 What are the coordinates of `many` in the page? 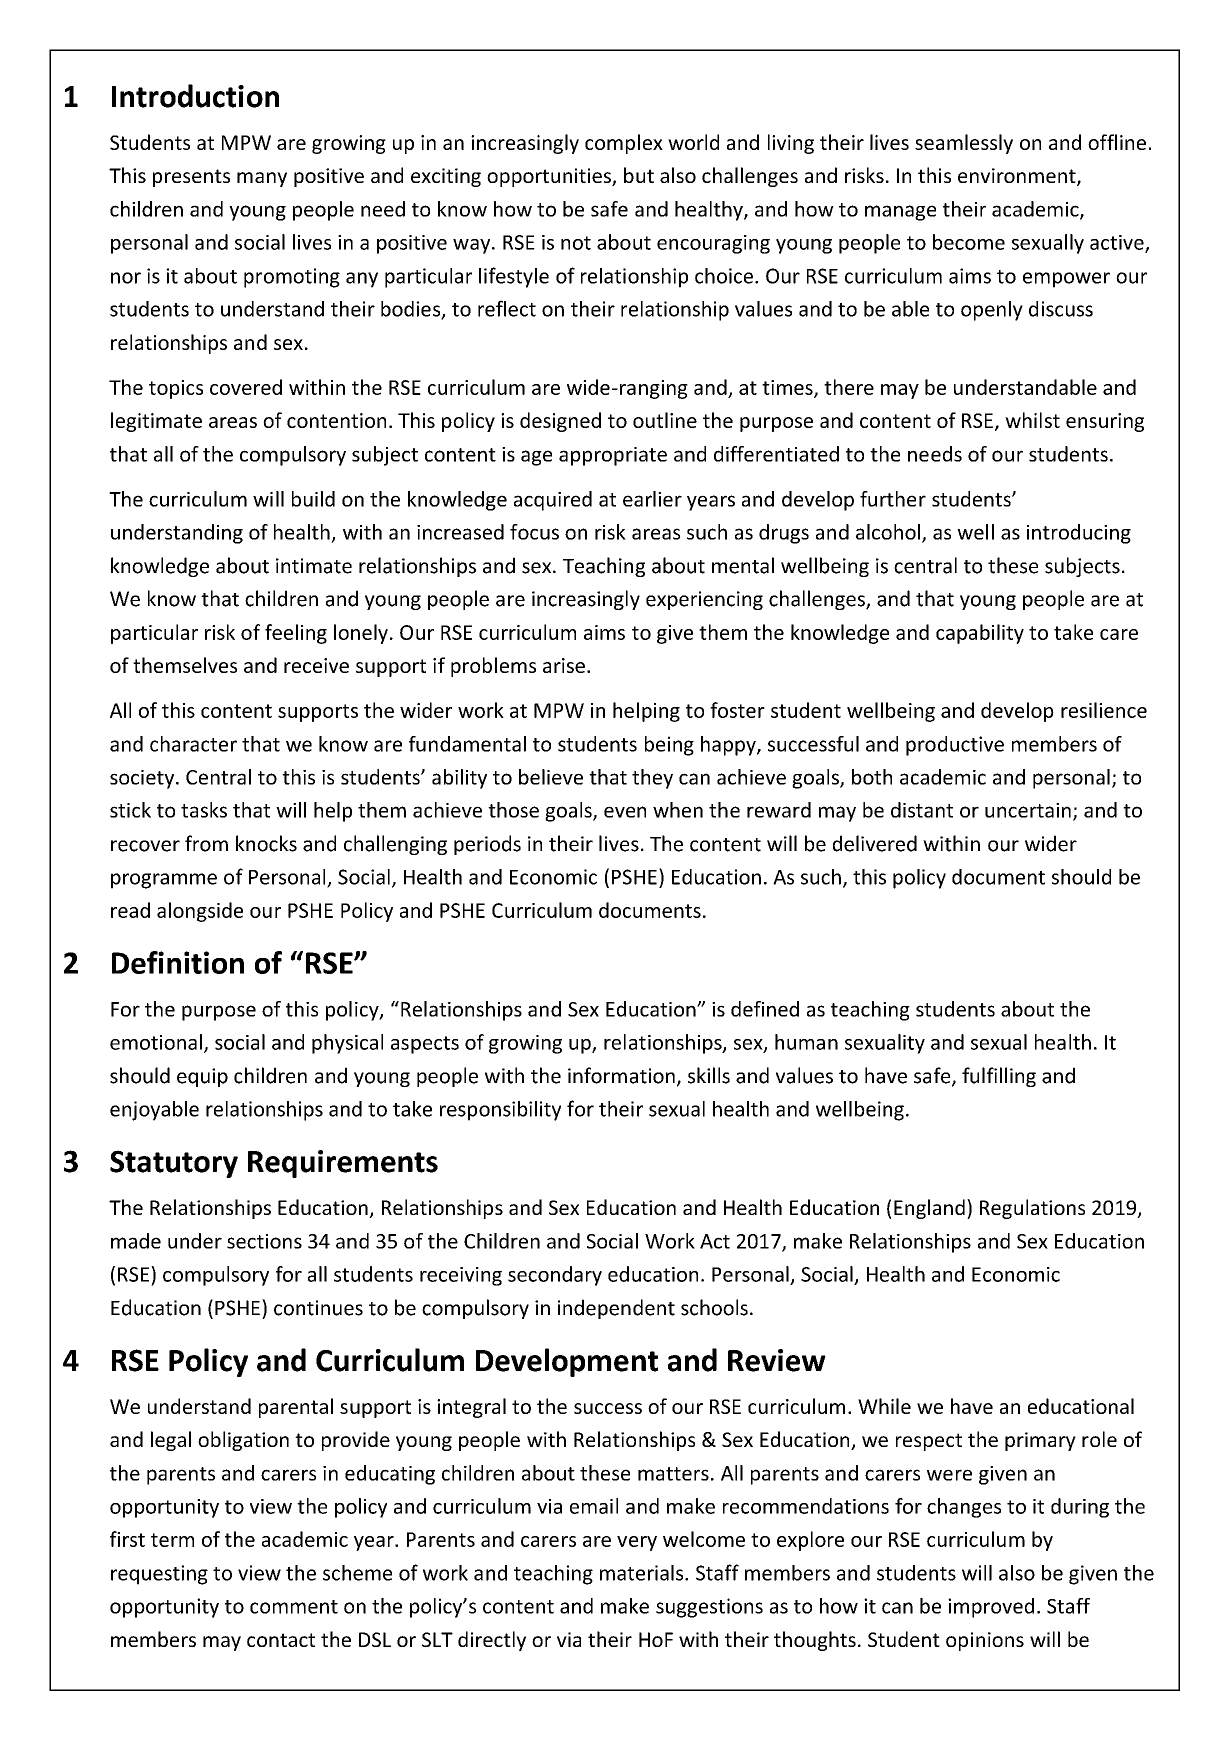 It's located at (262, 179).
